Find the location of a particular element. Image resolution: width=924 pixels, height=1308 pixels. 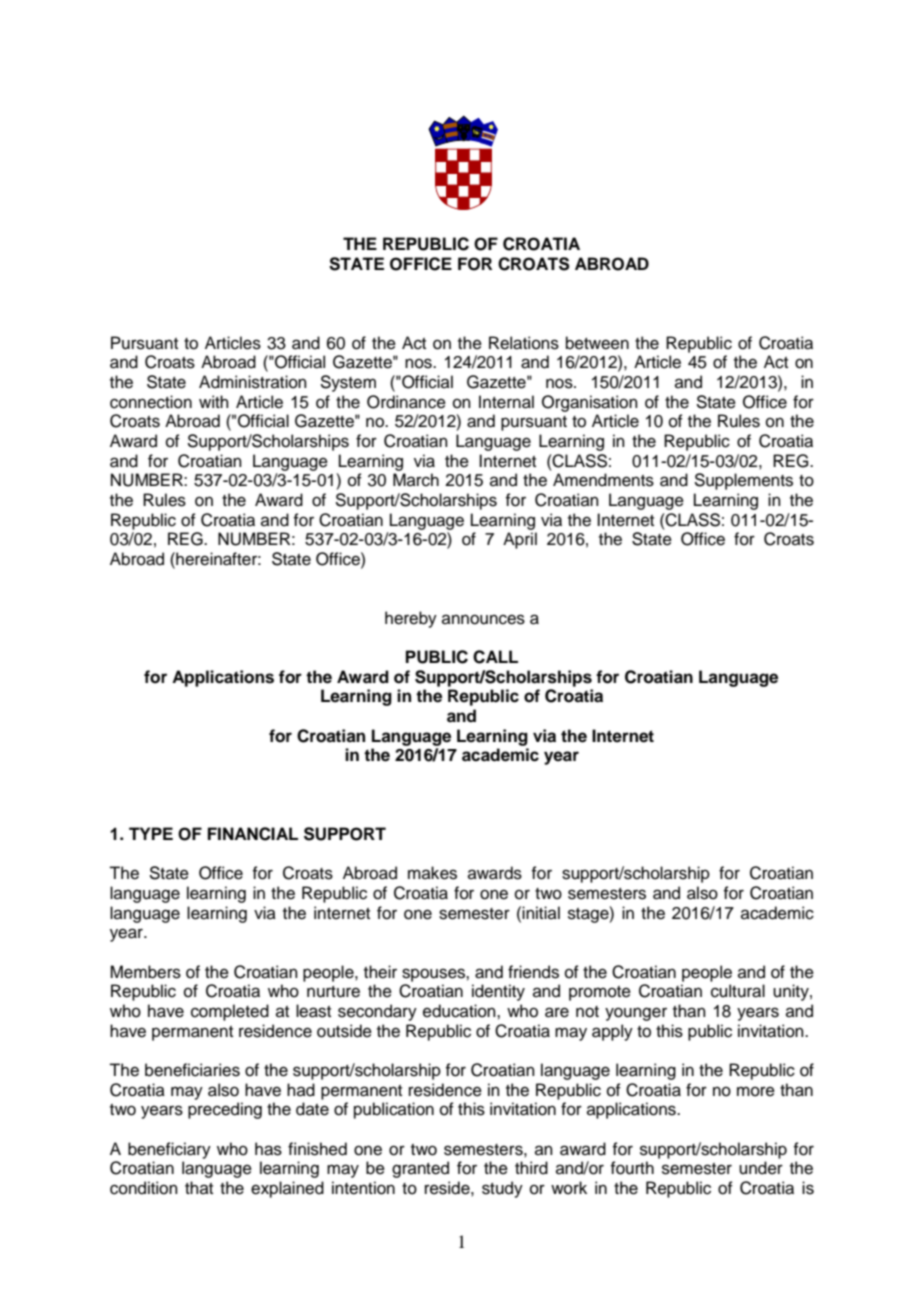

cultural is located at coordinates (738, 991).
